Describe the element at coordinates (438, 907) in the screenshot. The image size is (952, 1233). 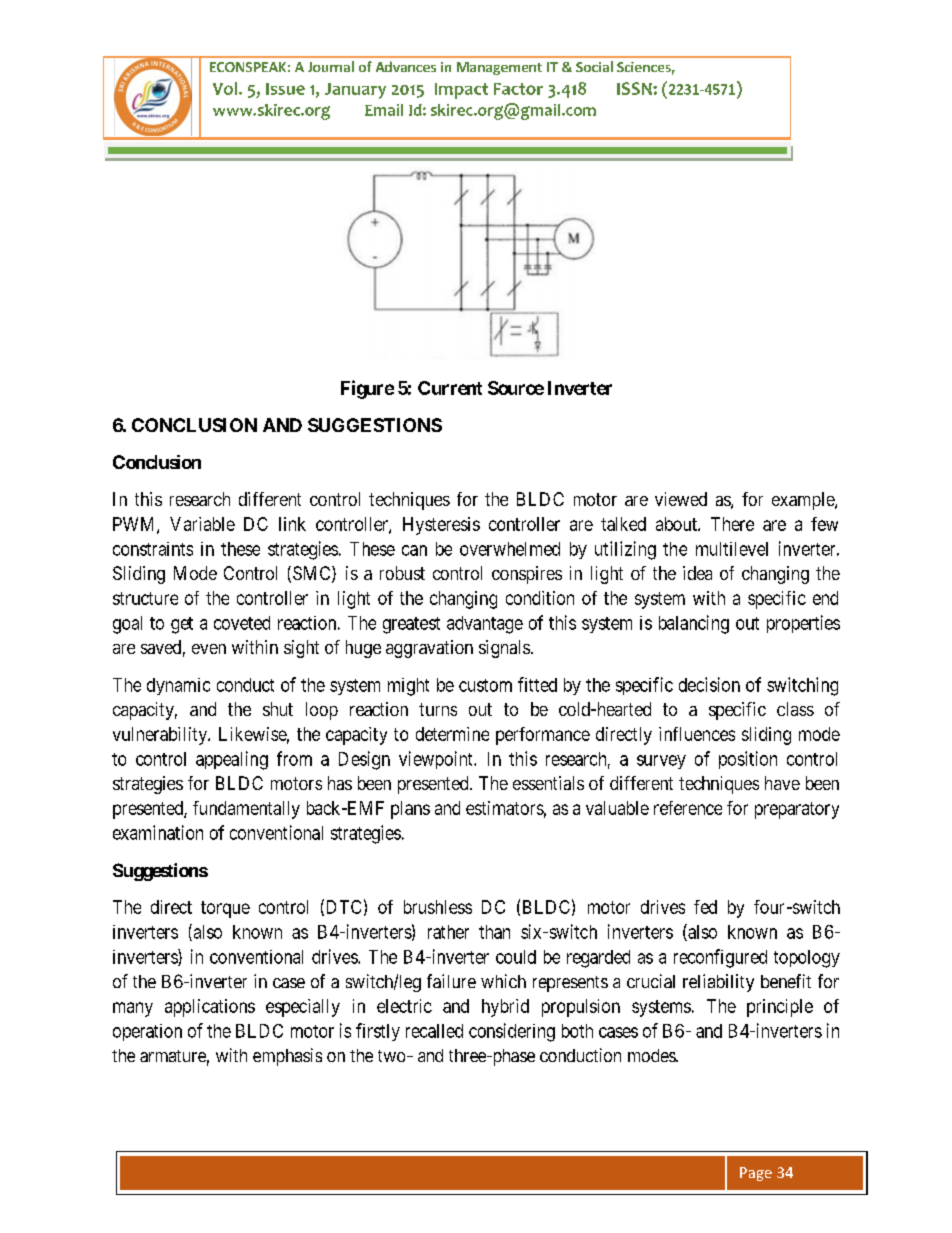
I see `brushless` at that location.
